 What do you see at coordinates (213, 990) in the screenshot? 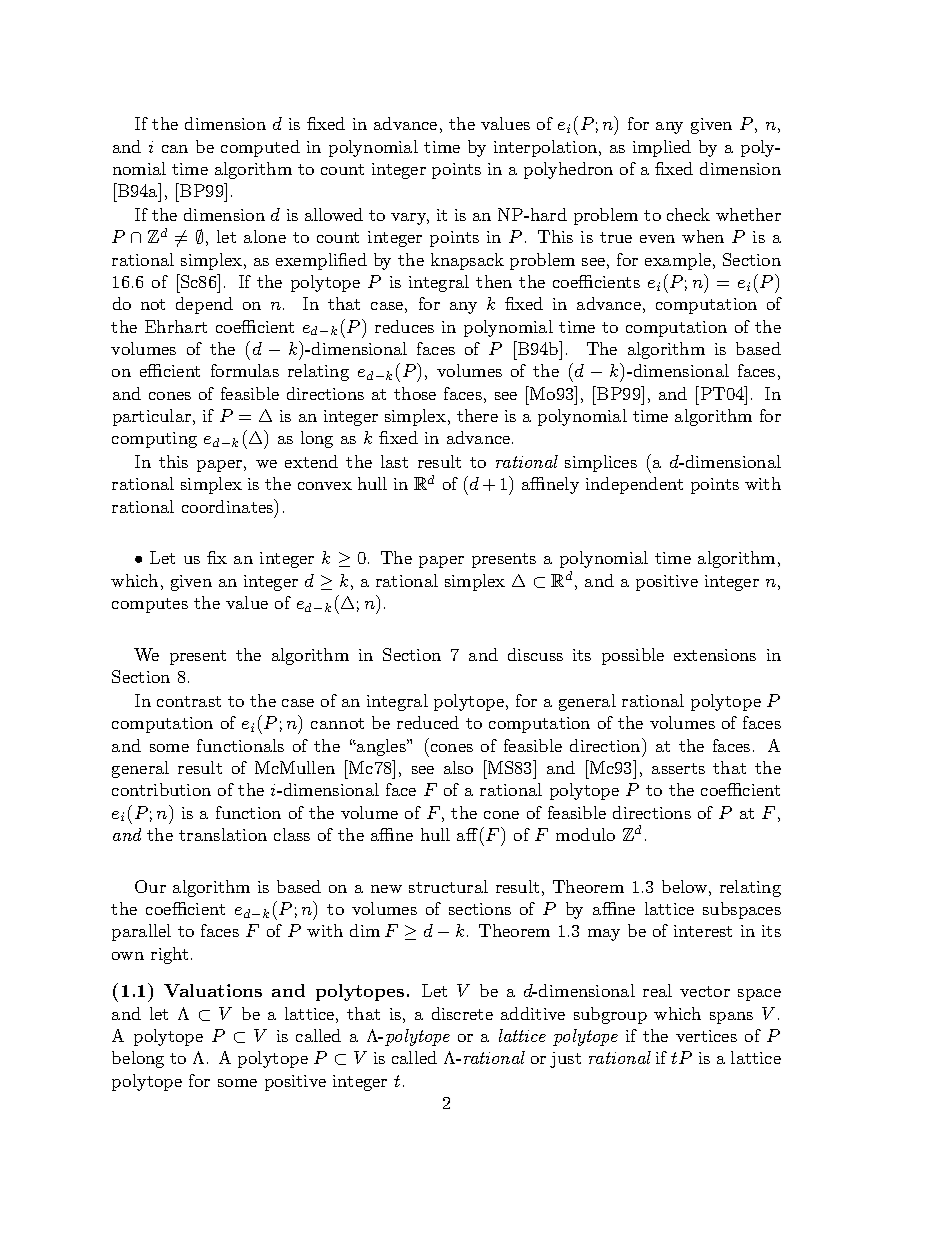
I see `Valuations` at bounding box center [213, 990].
